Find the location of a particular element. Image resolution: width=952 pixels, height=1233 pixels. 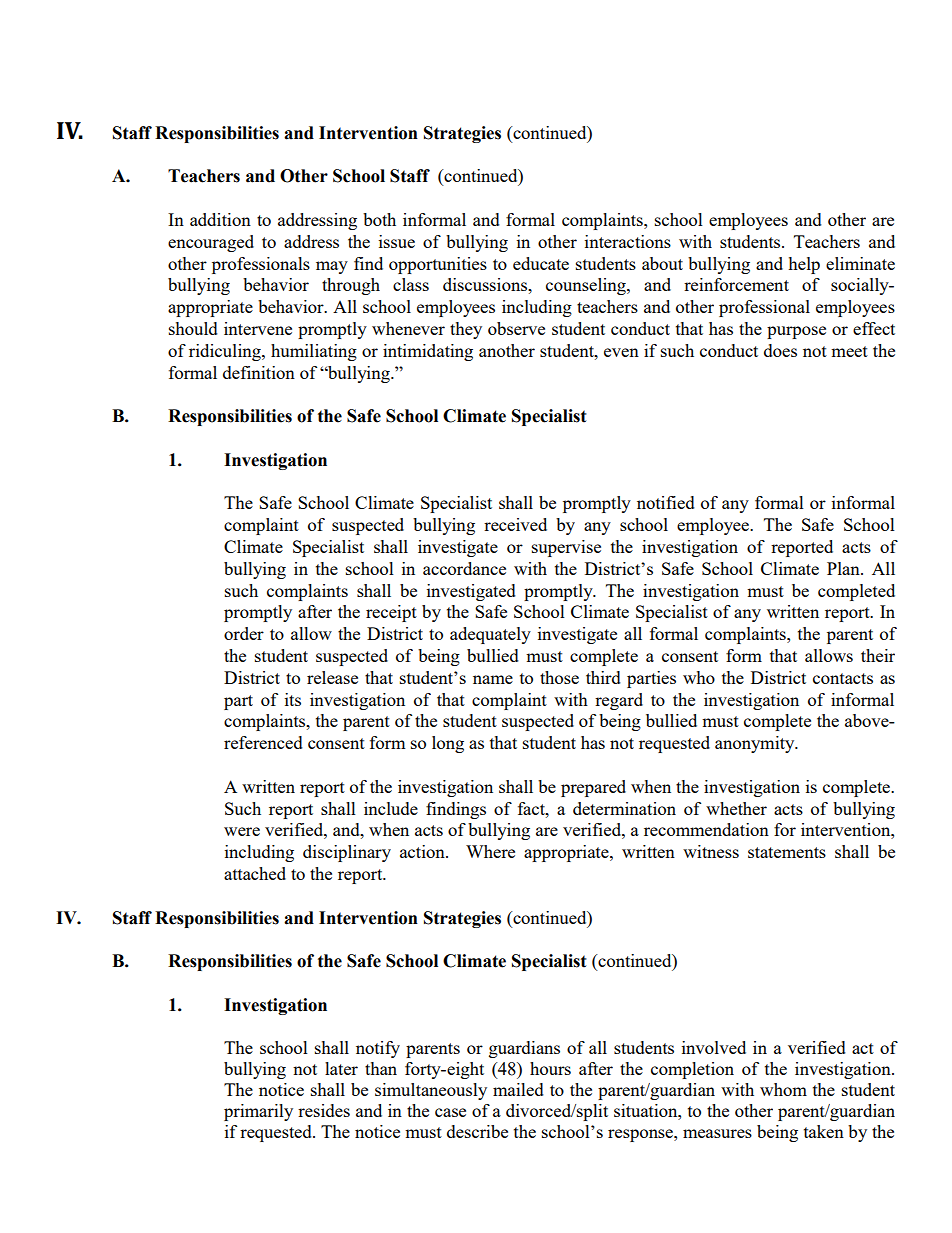

order is located at coordinates (244, 633).
